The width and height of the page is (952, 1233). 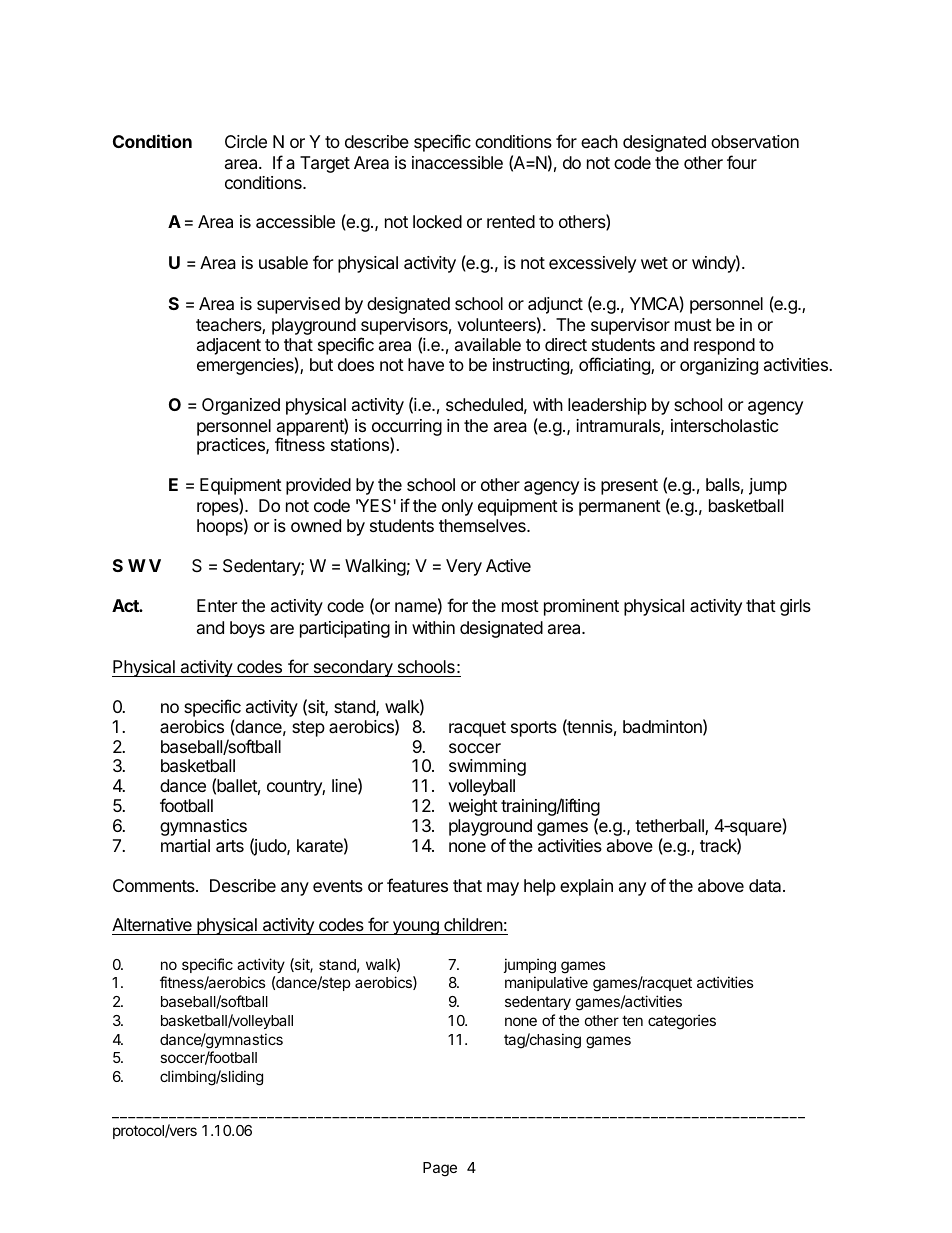 I want to click on data, so click(x=766, y=885).
